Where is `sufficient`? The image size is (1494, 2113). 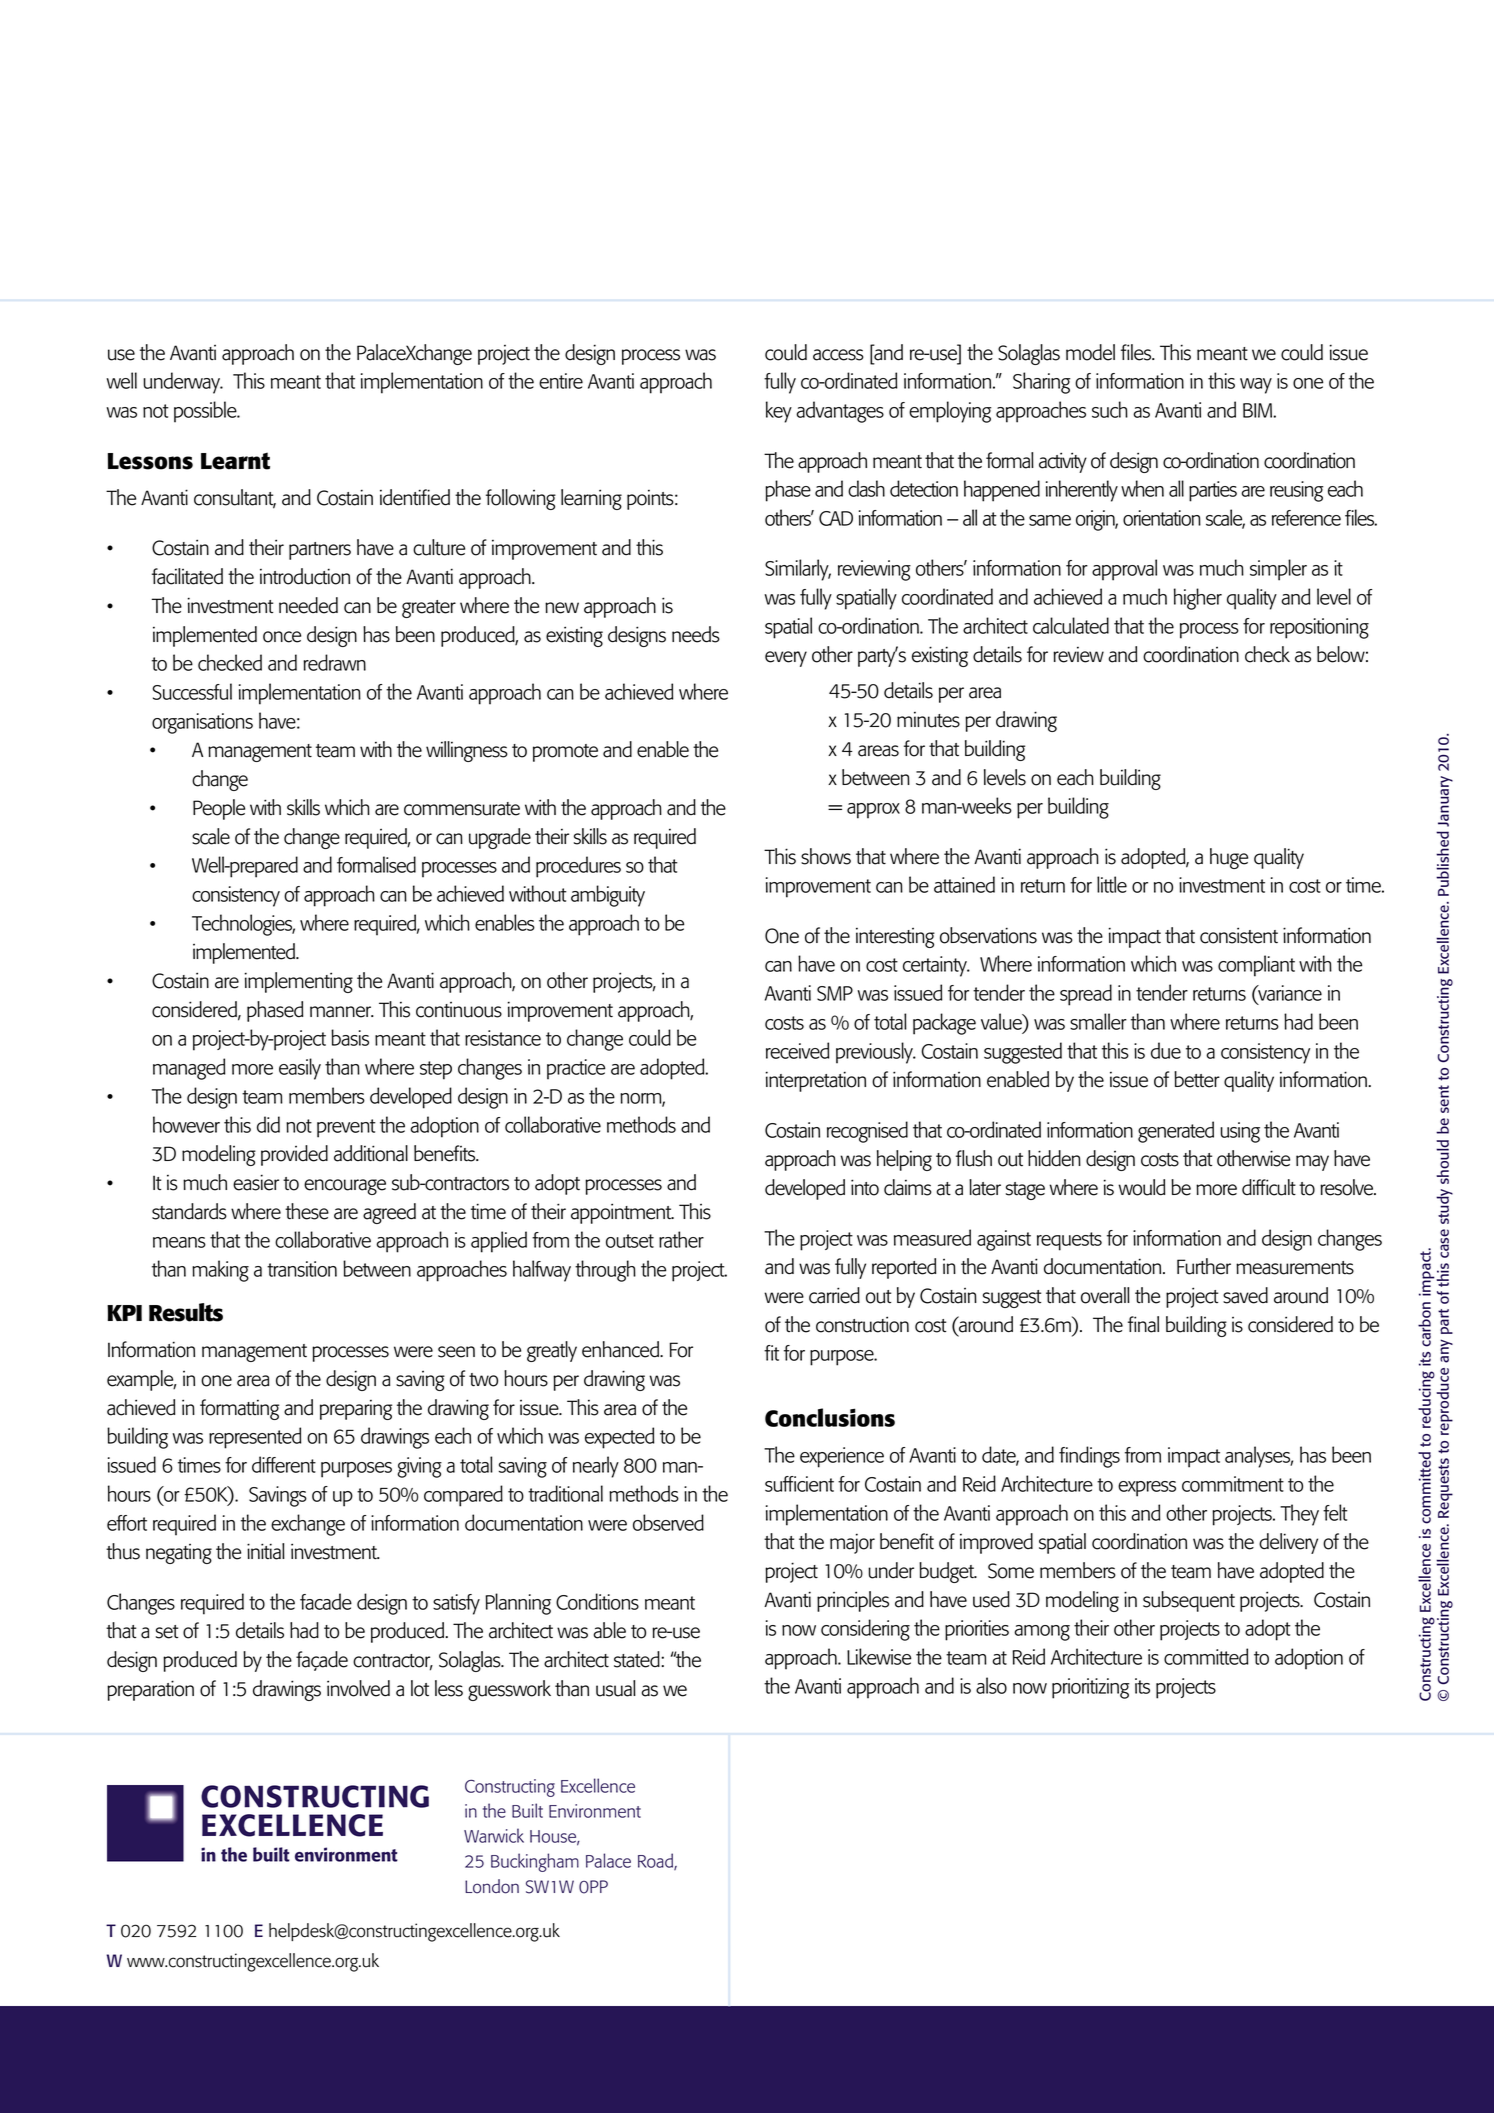 sufficient is located at coordinates (799, 1484).
